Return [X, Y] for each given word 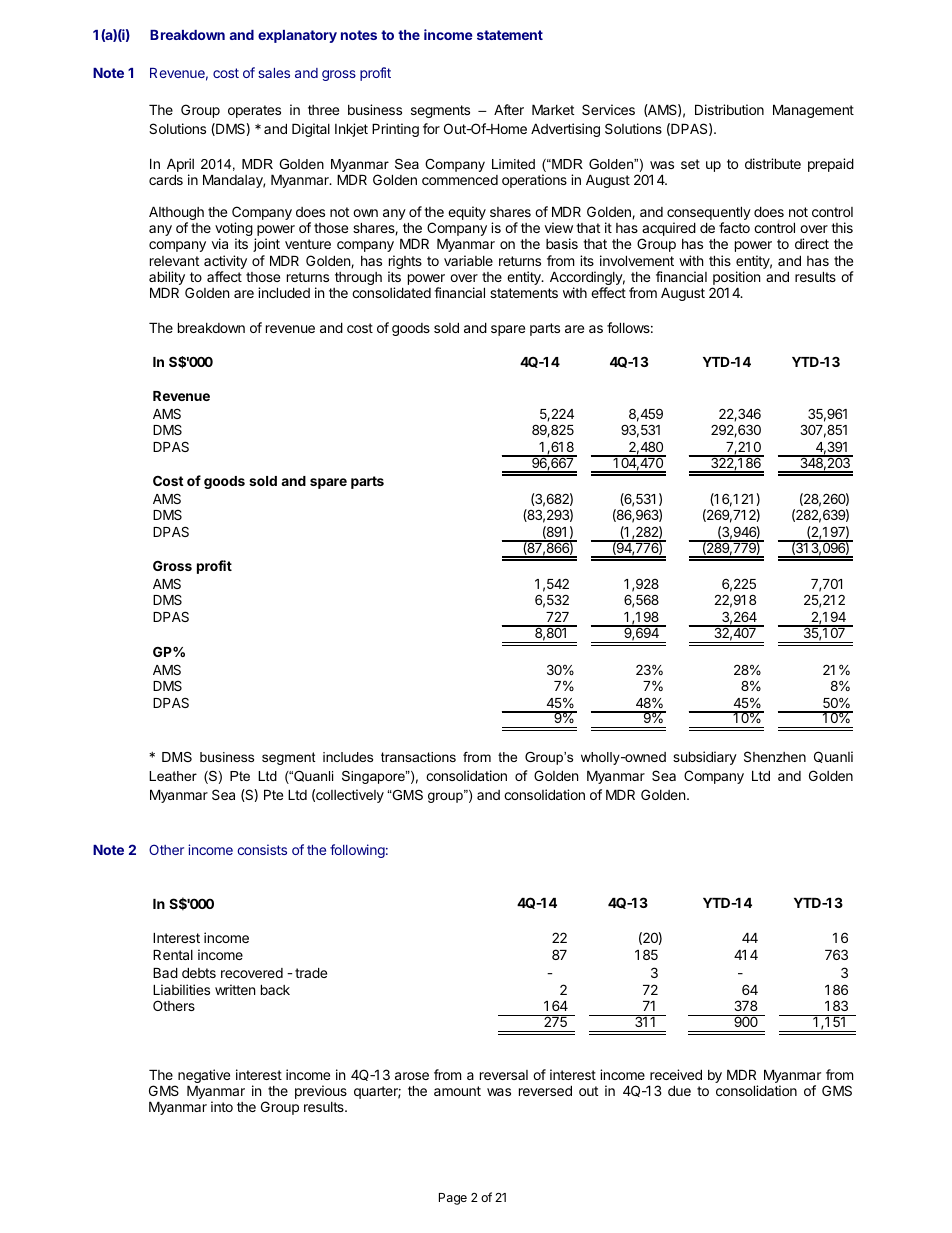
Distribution [729, 109]
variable [468, 260]
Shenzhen [775, 756]
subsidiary [705, 758]
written [235, 989]
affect [224, 276]
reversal [504, 1075]
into [222, 1106]
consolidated [391, 292]
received [676, 1074]
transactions [418, 757]
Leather [173, 776]
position [736, 278]
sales [274, 73]
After [509, 109]
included [284, 292]
